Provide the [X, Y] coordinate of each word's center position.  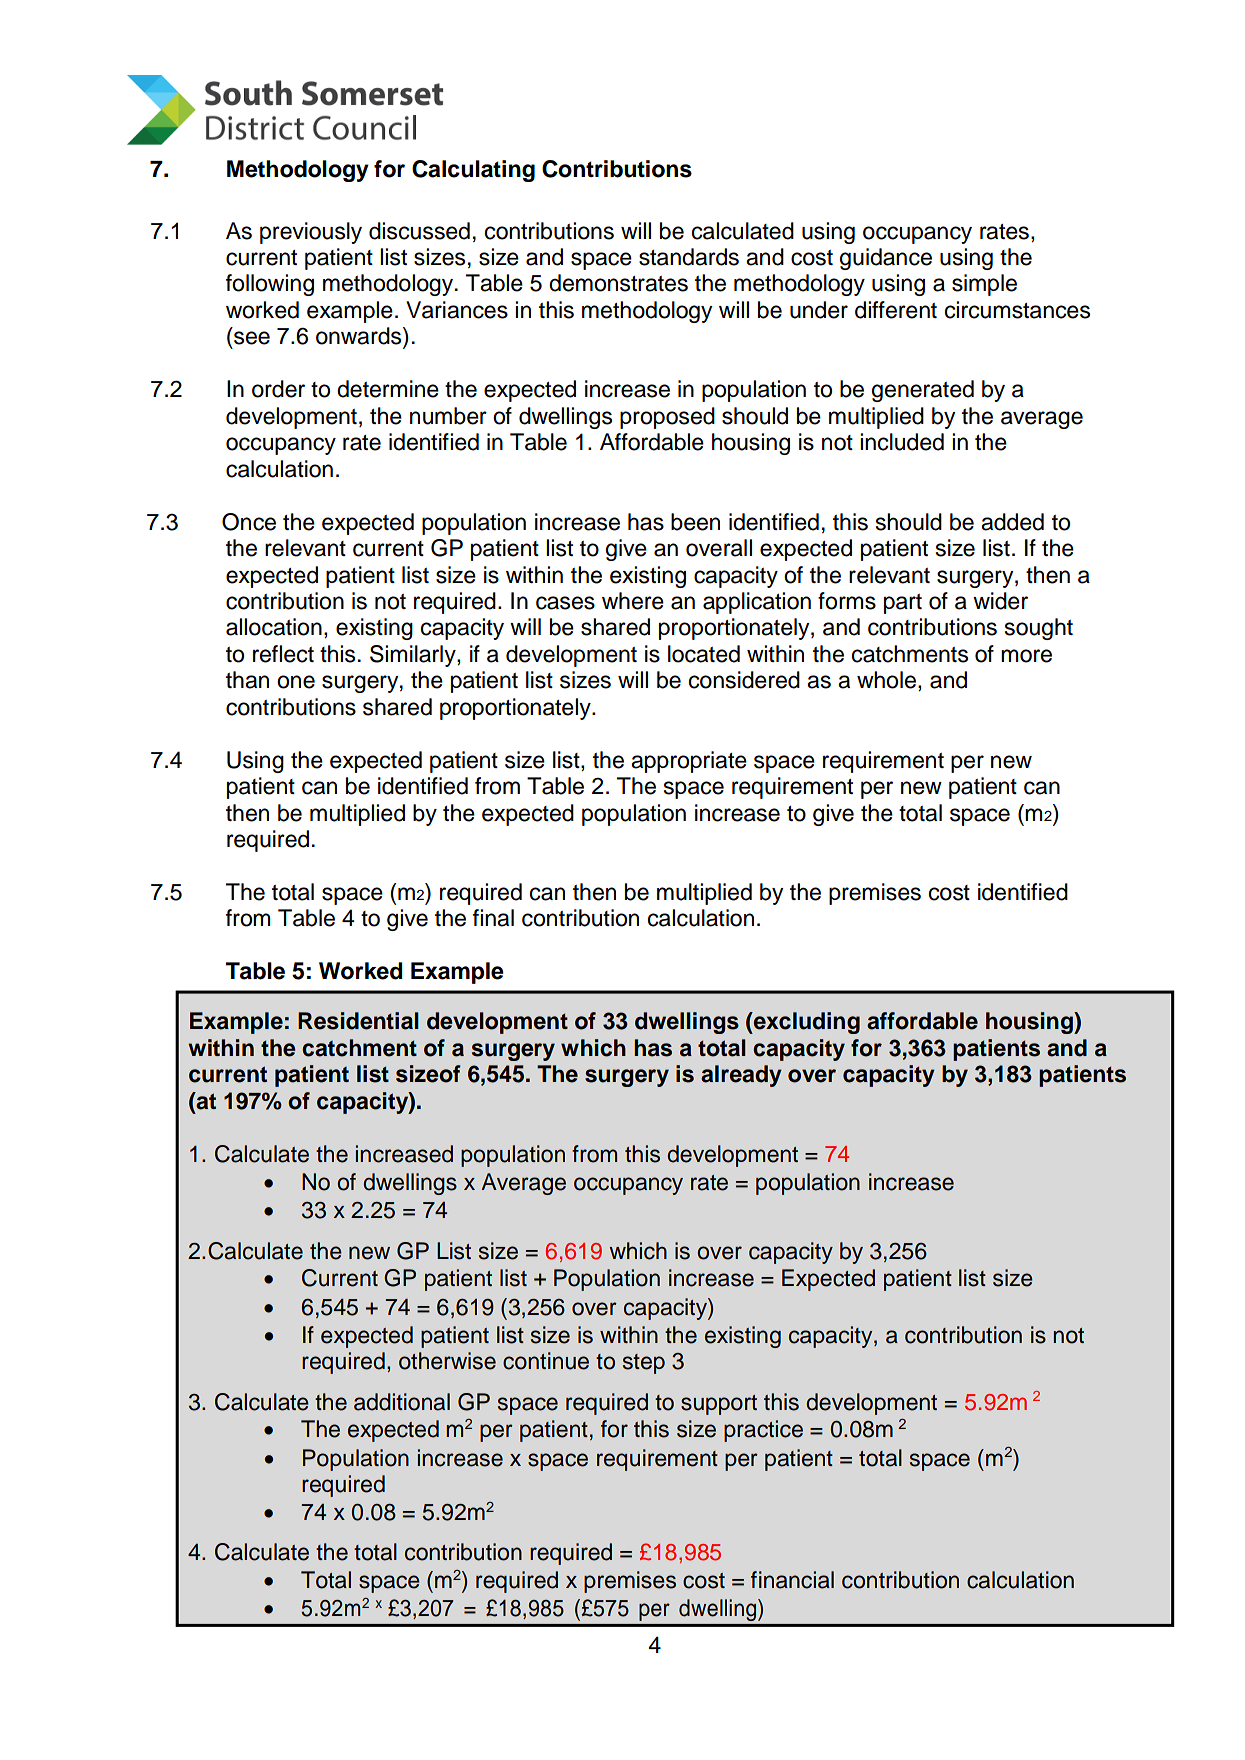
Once [249, 522]
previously [311, 233]
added [1012, 522]
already [741, 1076]
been [695, 522]
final [493, 918]
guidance [886, 259]
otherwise [447, 1361]
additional [402, 1402]
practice [763, 1431]
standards [689, 257]
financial [792, 1580]
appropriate [689, 762]
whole [886, 680]
